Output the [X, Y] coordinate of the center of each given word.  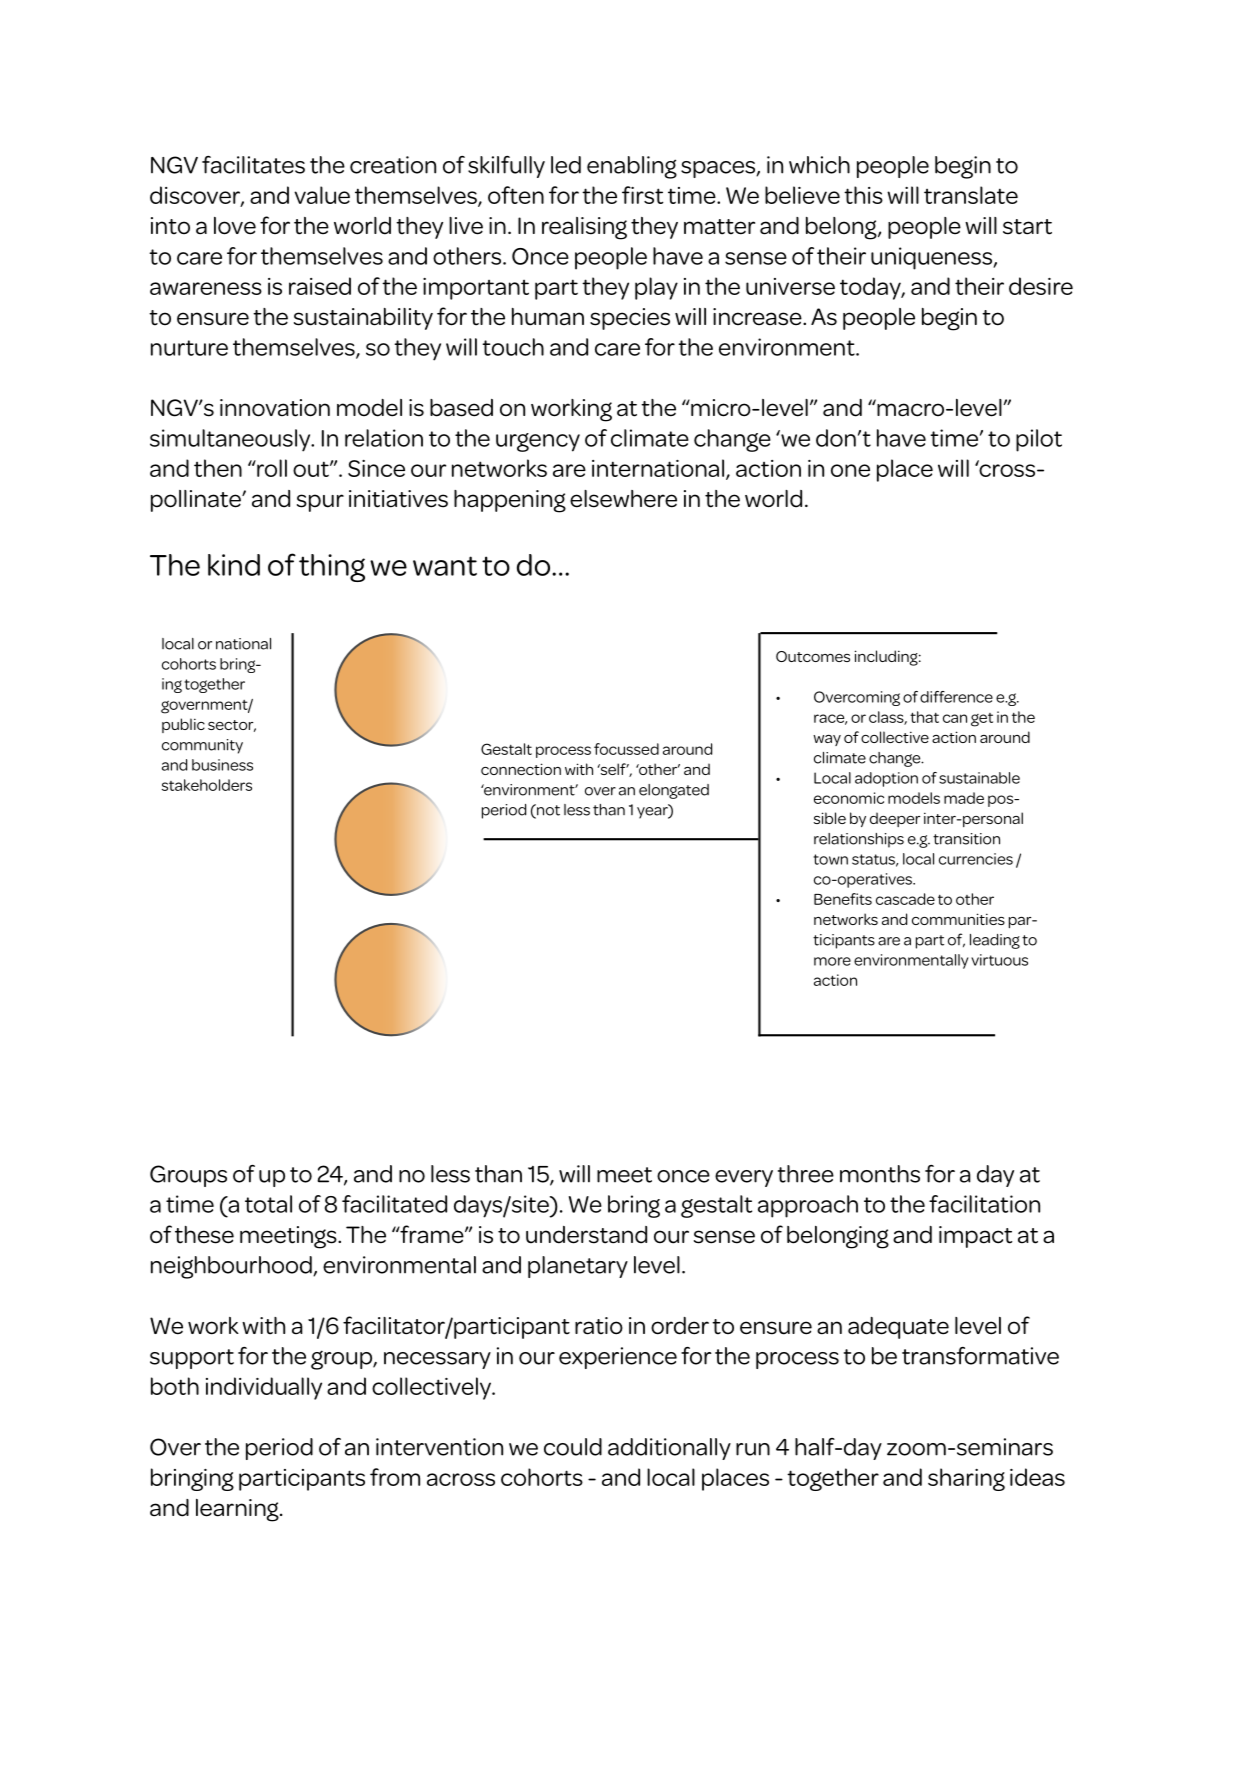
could [573, 1447]
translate [971, 195]
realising [584, 228]
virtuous [999, 960]
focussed [626, 749]
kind [234, 565]
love [235, 226]
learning [238, 1510]
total [268, 1204]
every [744, 1178]
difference [956, 697]
